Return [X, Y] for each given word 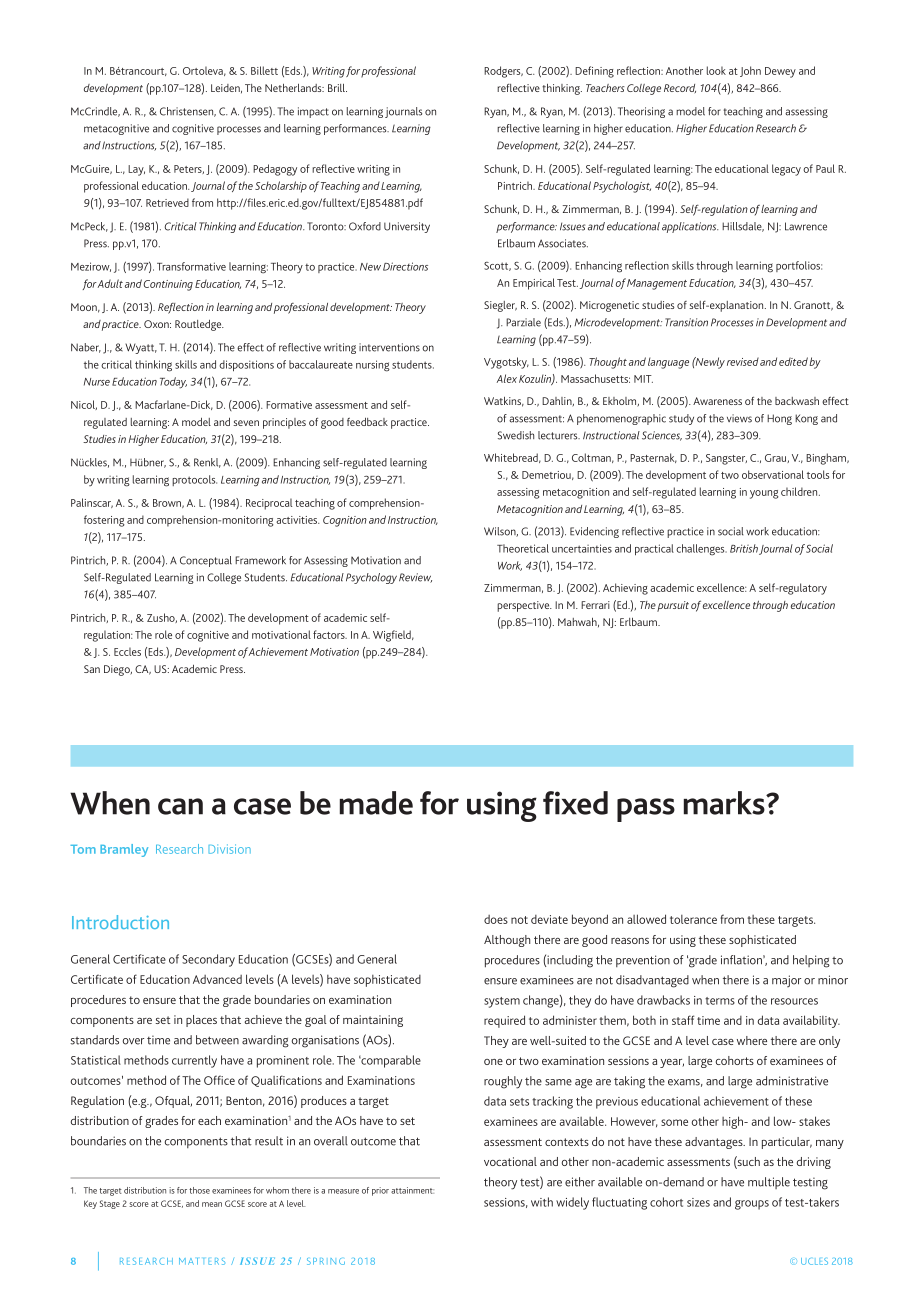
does [496, 919]
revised [743, 361]
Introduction [120, 922]
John [750, 71]
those [199, 1190]
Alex [507, 378]
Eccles [127, 651]
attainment [412, 1190]
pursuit [673, 606]
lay [136, 170]
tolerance [693, 919]
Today [173, 383]
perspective [524, 606]
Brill [337, 88]
